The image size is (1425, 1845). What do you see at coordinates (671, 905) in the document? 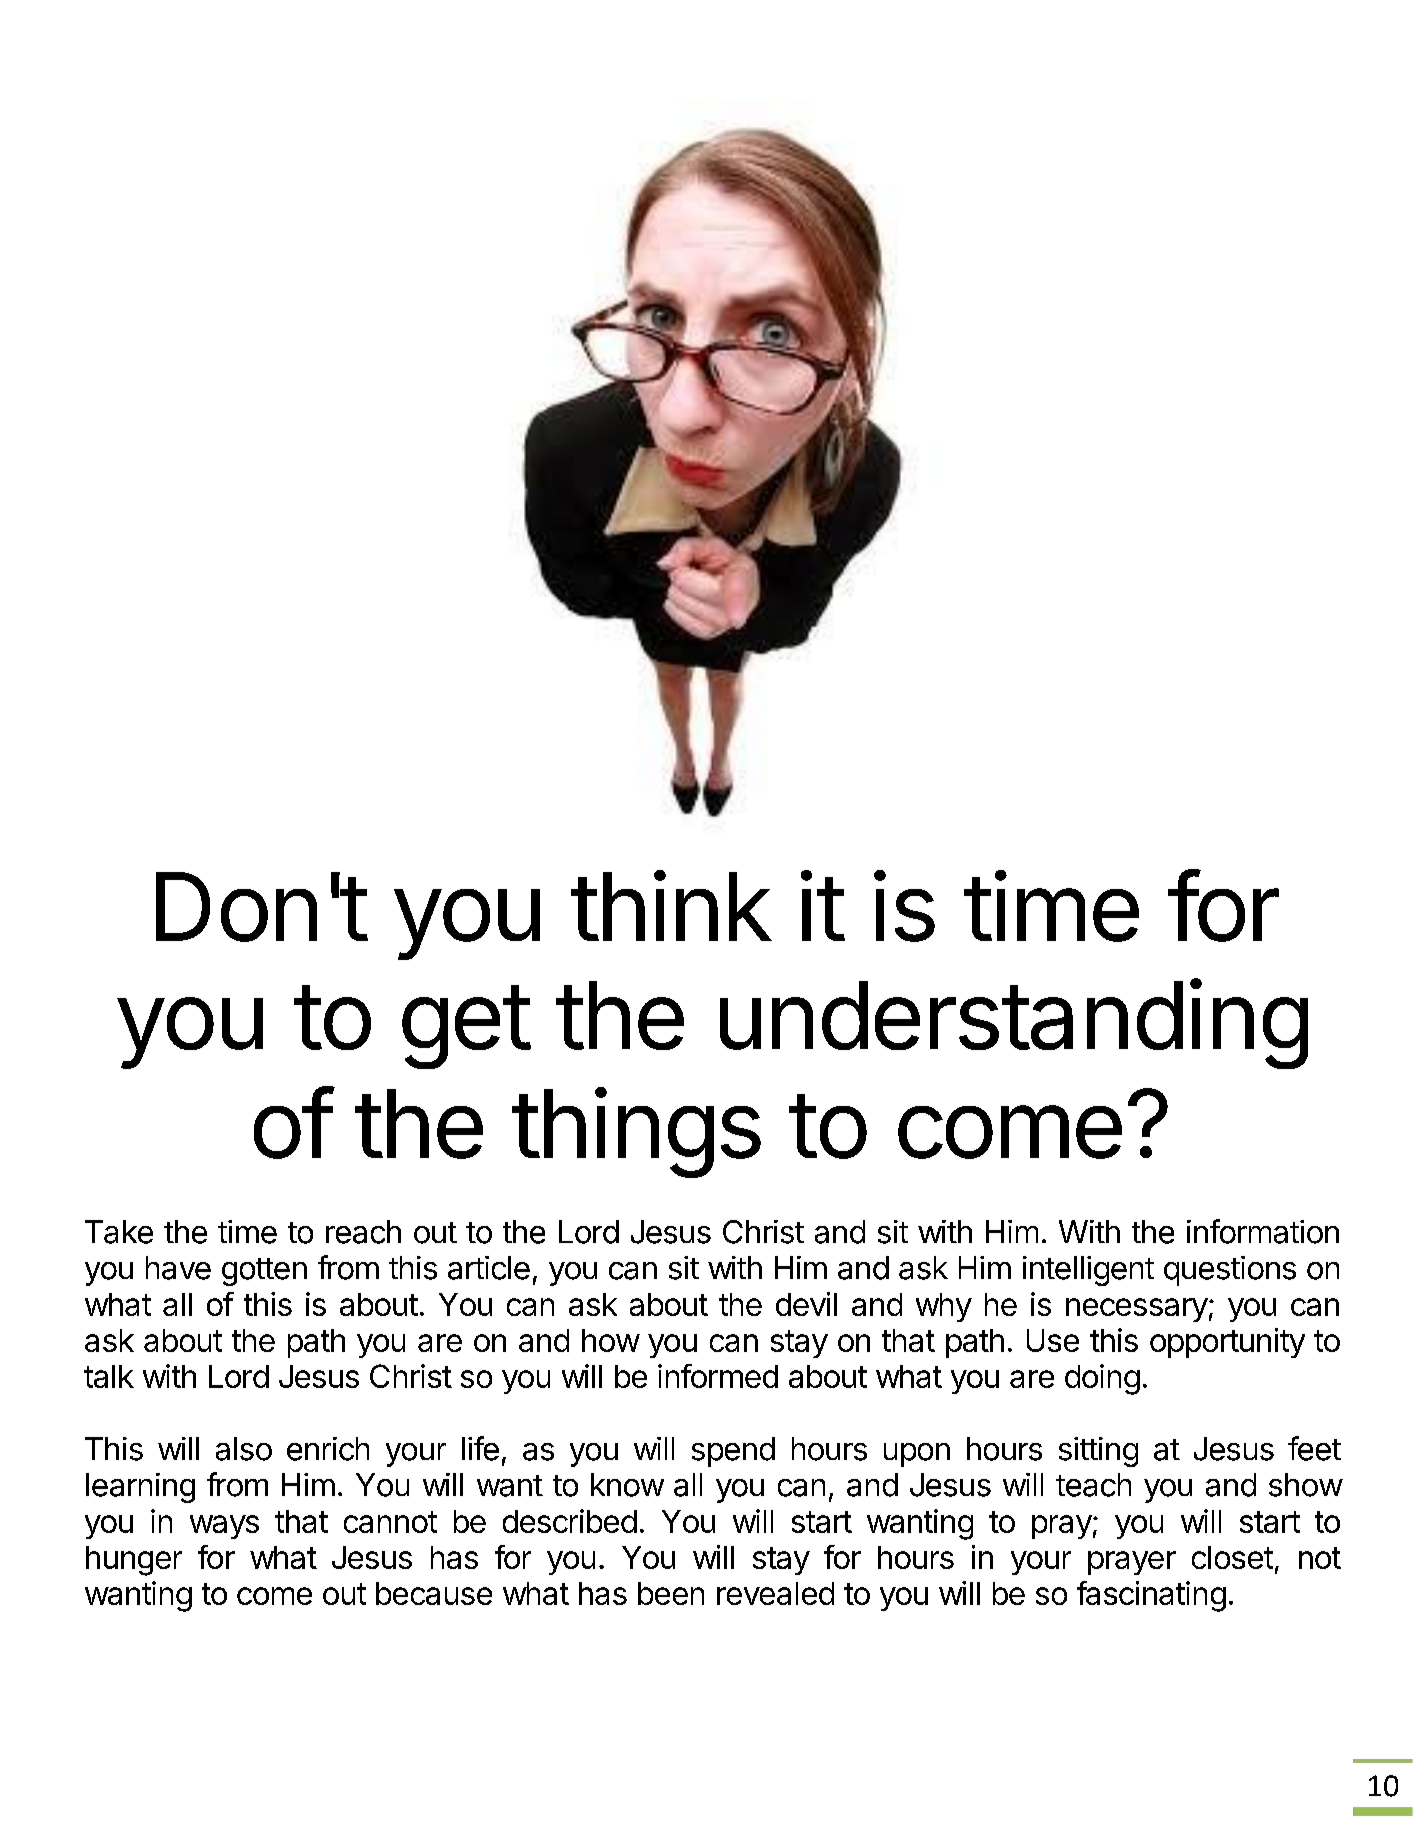
I see `think` at bounding box center [671, 905].
